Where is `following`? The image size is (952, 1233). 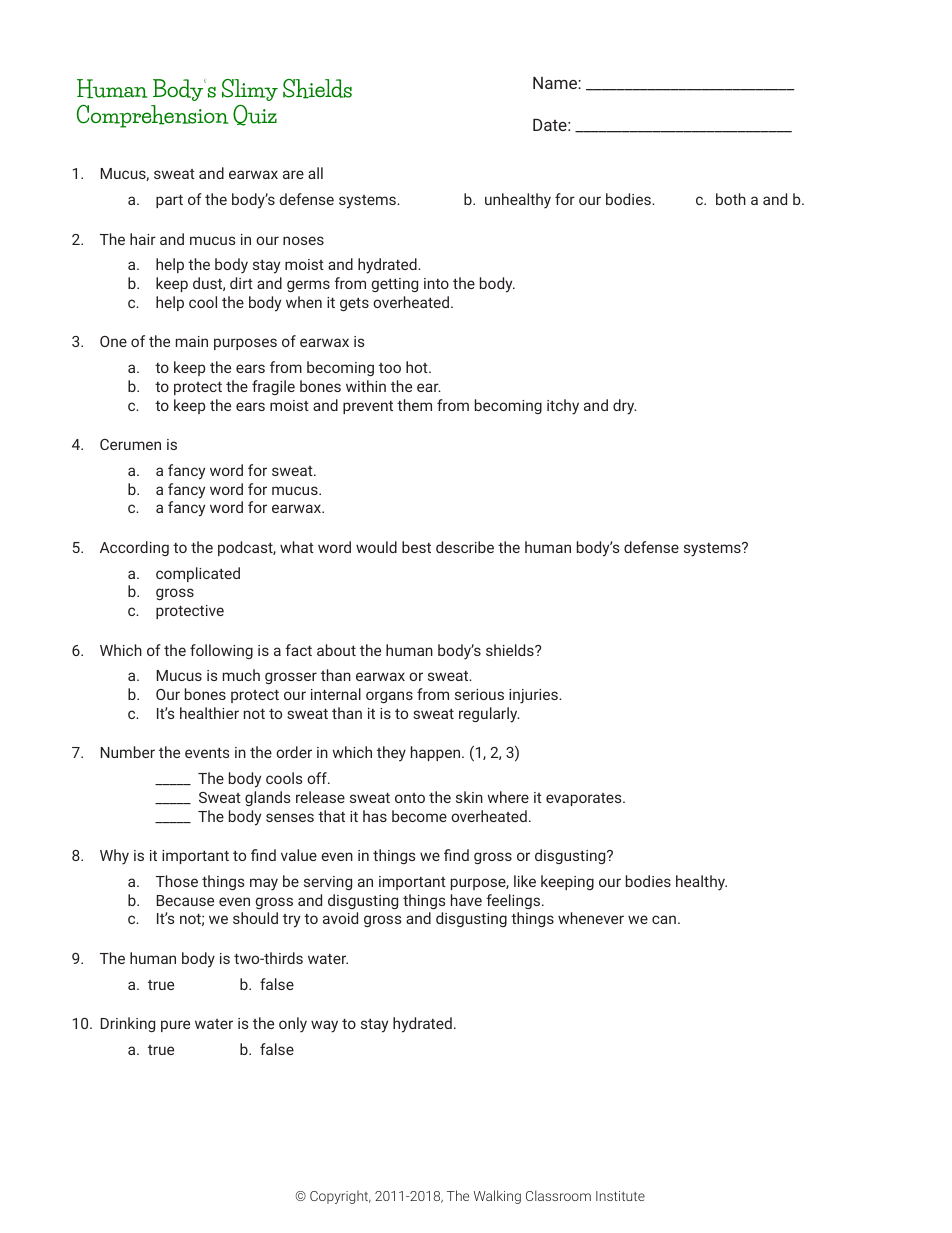 following is located at coordinates (221, 651).
